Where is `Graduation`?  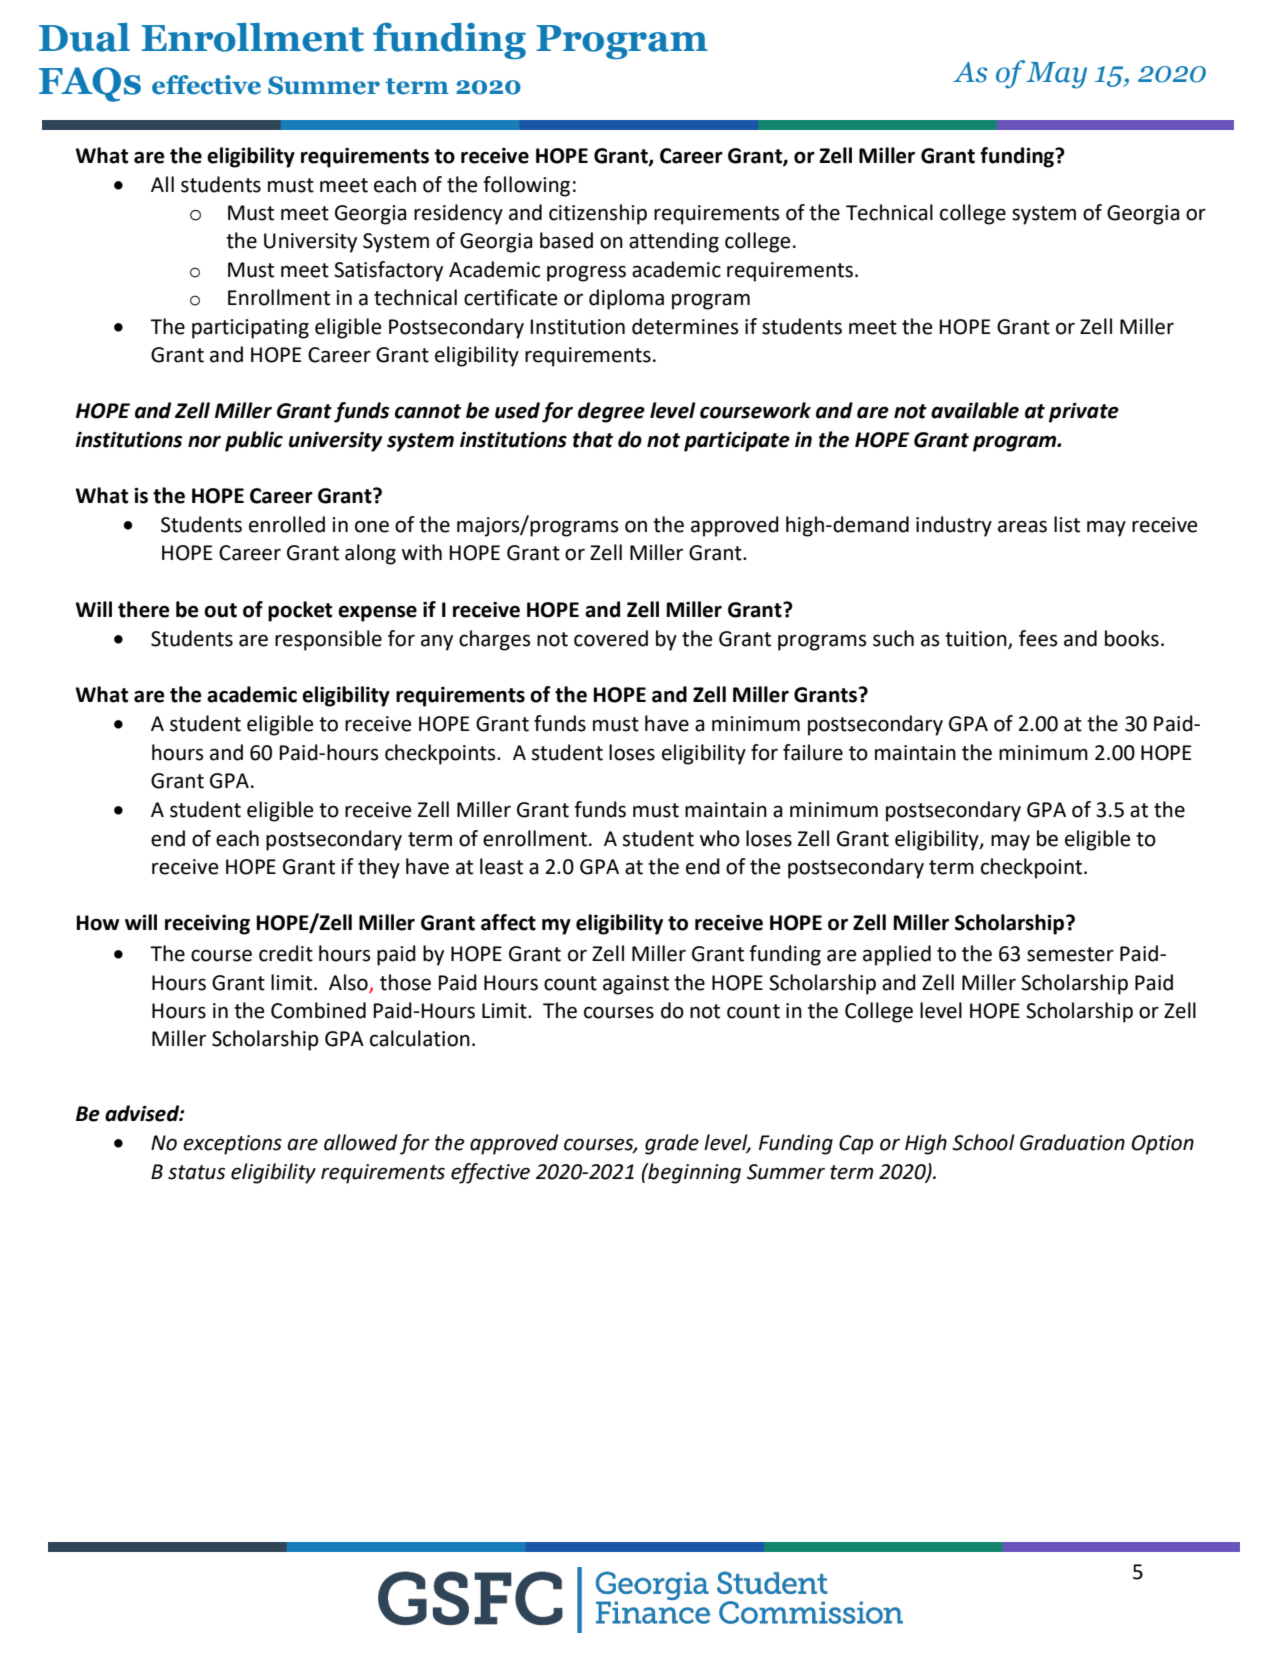 Graduation is located at coordinates (1072, 1142).
